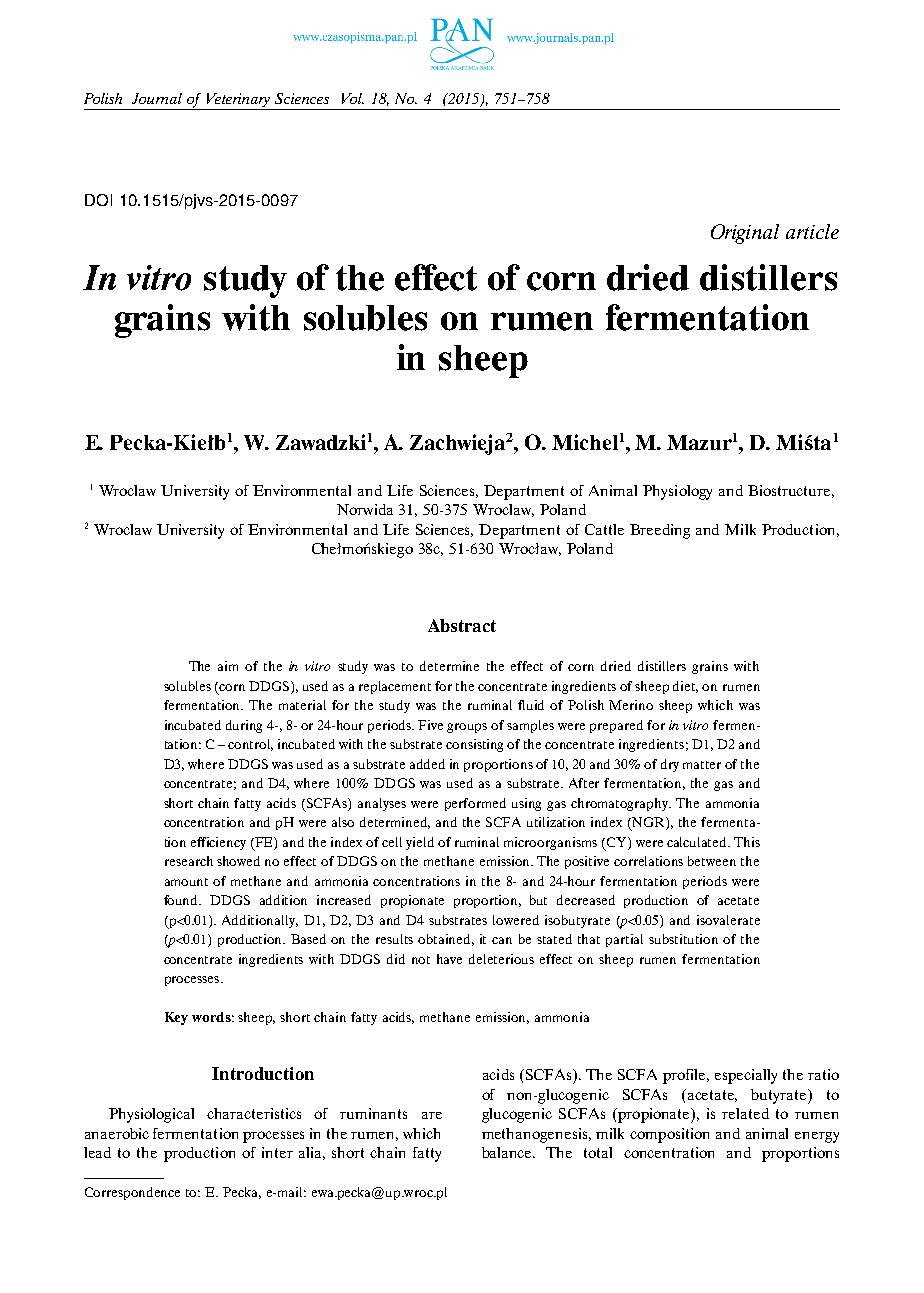  I want to click on Vol, so click(353, 98).
